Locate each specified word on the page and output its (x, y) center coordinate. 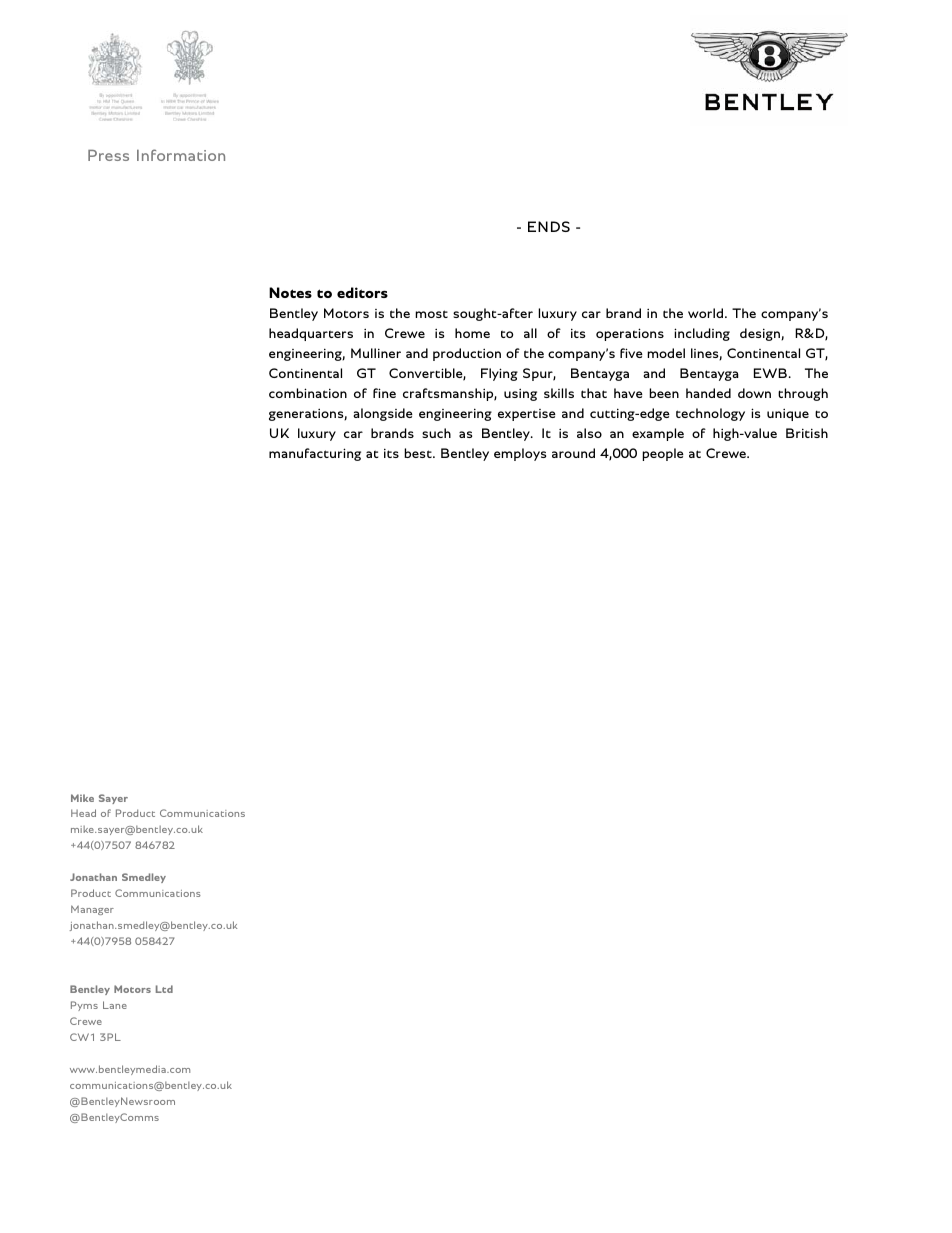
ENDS (549, 226)
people (663, 454)
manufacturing (315, 454)
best (419, 453)
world (705, 313)
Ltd (164, 989)
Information (181, 155)
